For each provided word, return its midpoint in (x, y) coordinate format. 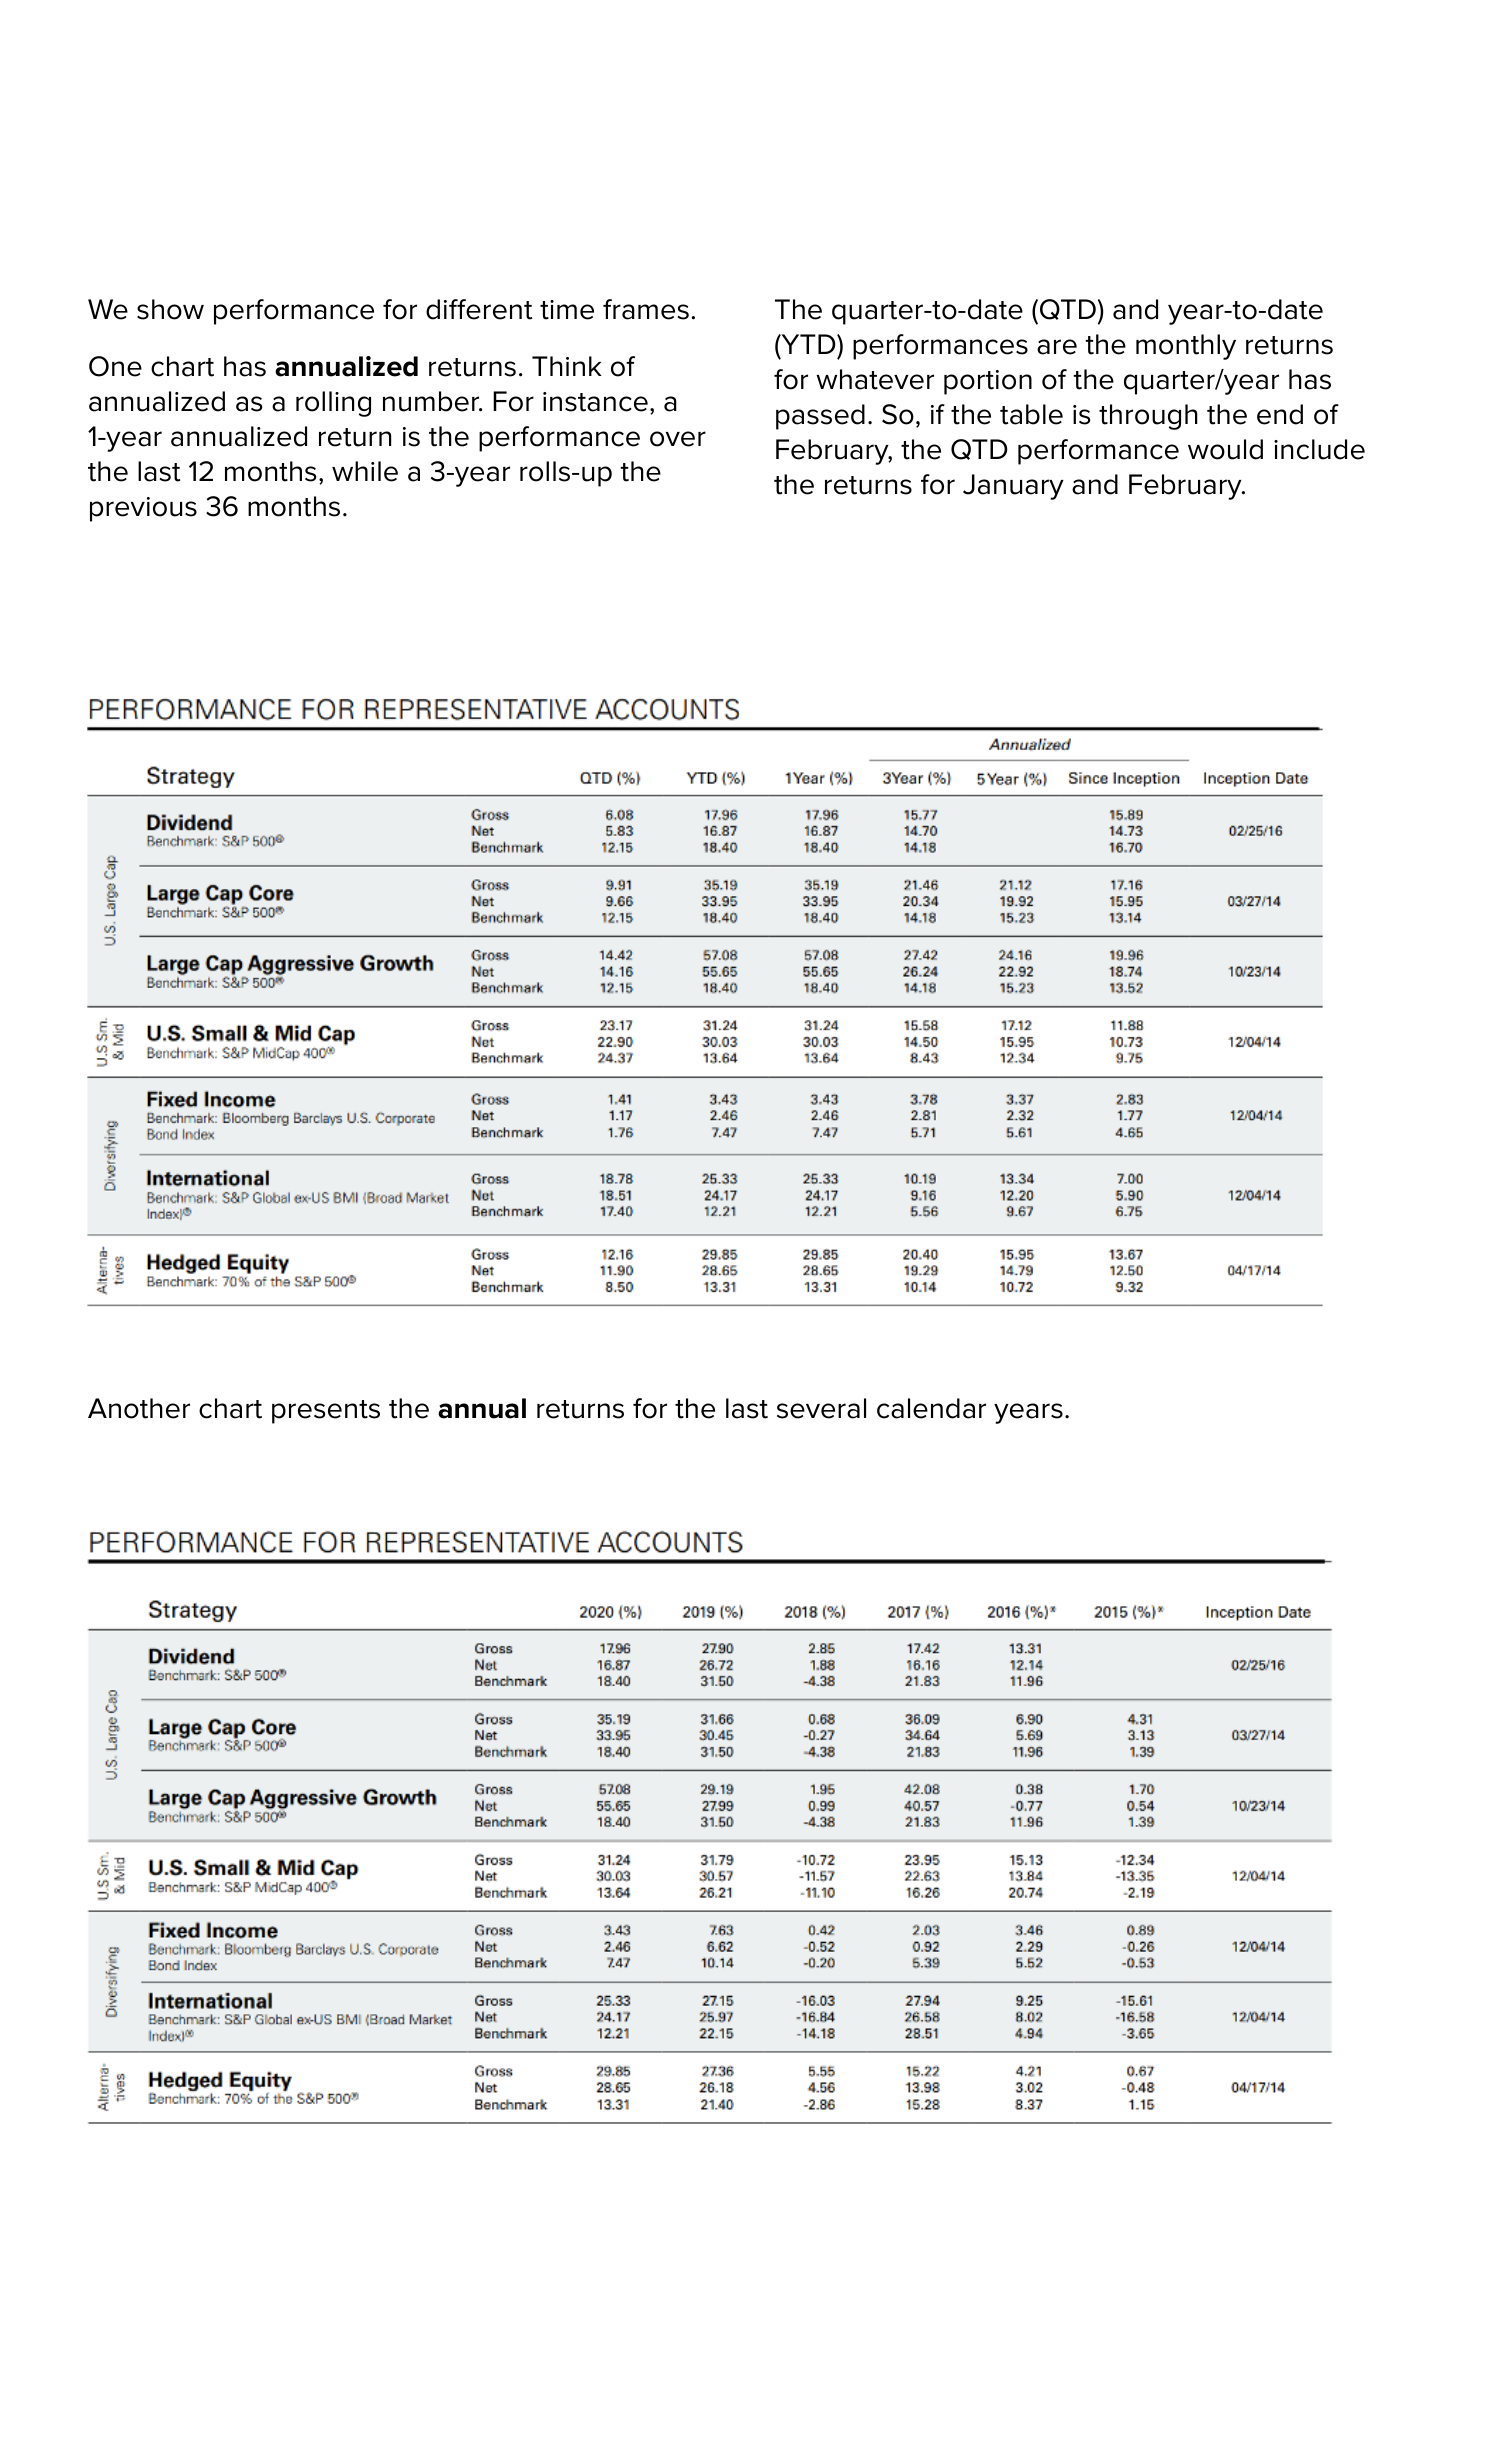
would (1225, 449)
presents (326, 1412)
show (170, 309)
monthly (1186, 347)
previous (143, 509)
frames (646, 309)
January (1013, 487)
